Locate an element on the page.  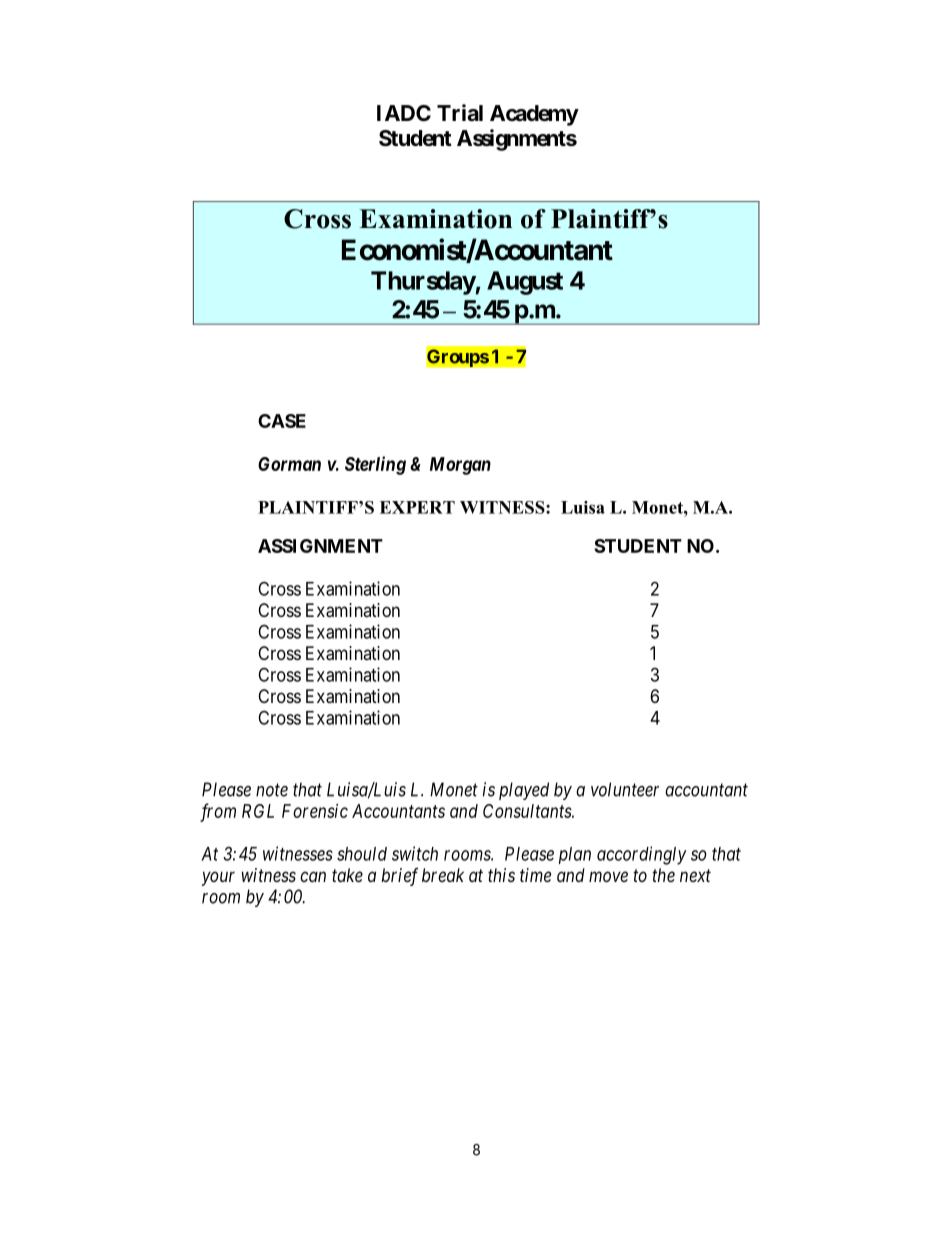
Academy is located at coordinates (534, 115).
